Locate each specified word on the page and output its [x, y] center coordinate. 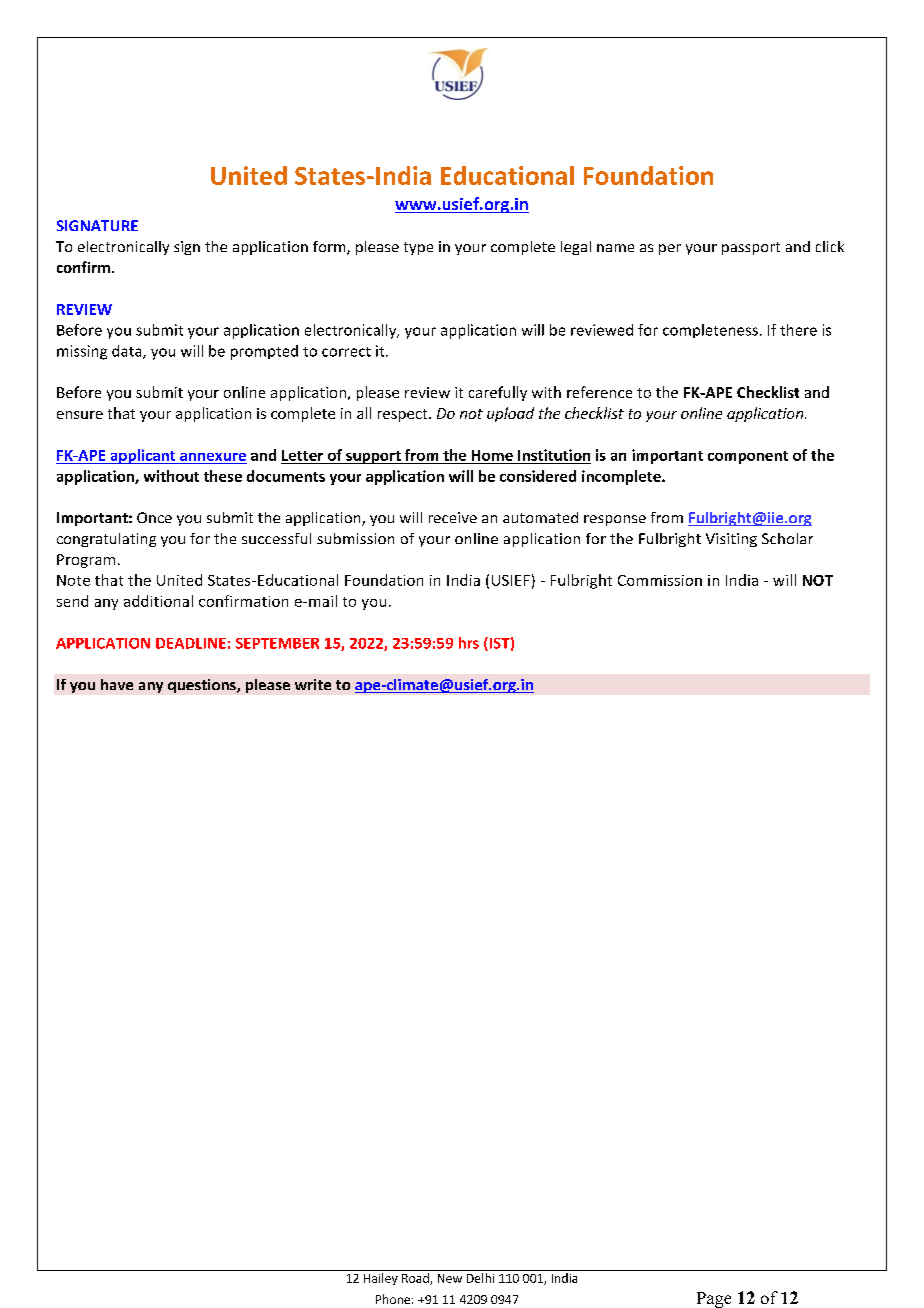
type [418, 248]
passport [751, 248]
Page [714, 1300]
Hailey [381, 1279]
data [128, 352]
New [450, 1278]
